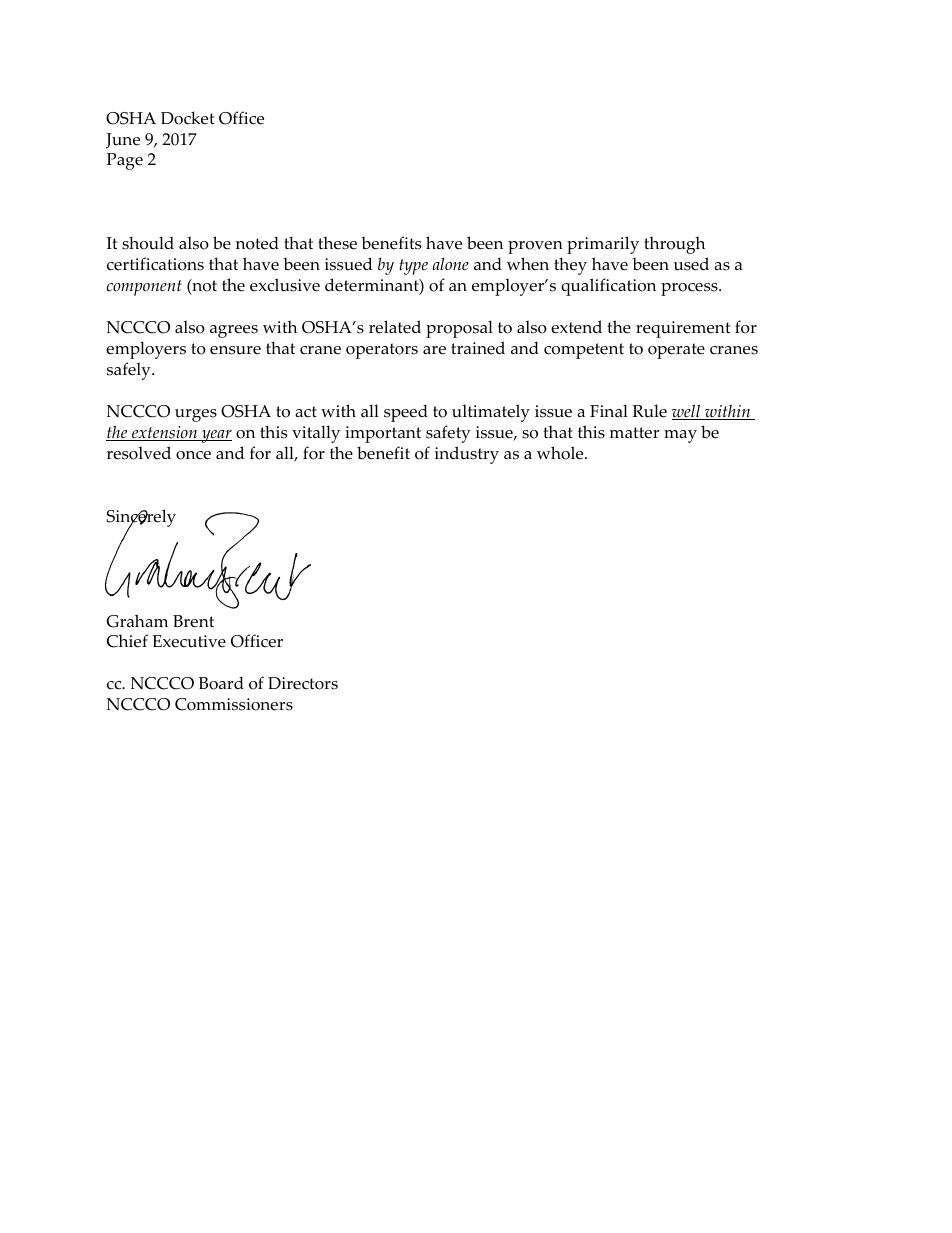 The width and height of the screenshot is (952, 1233). What do you see at coordinates (603, 245) in the screenshot?
I see `primarily` at bounding box center [603, 245].
